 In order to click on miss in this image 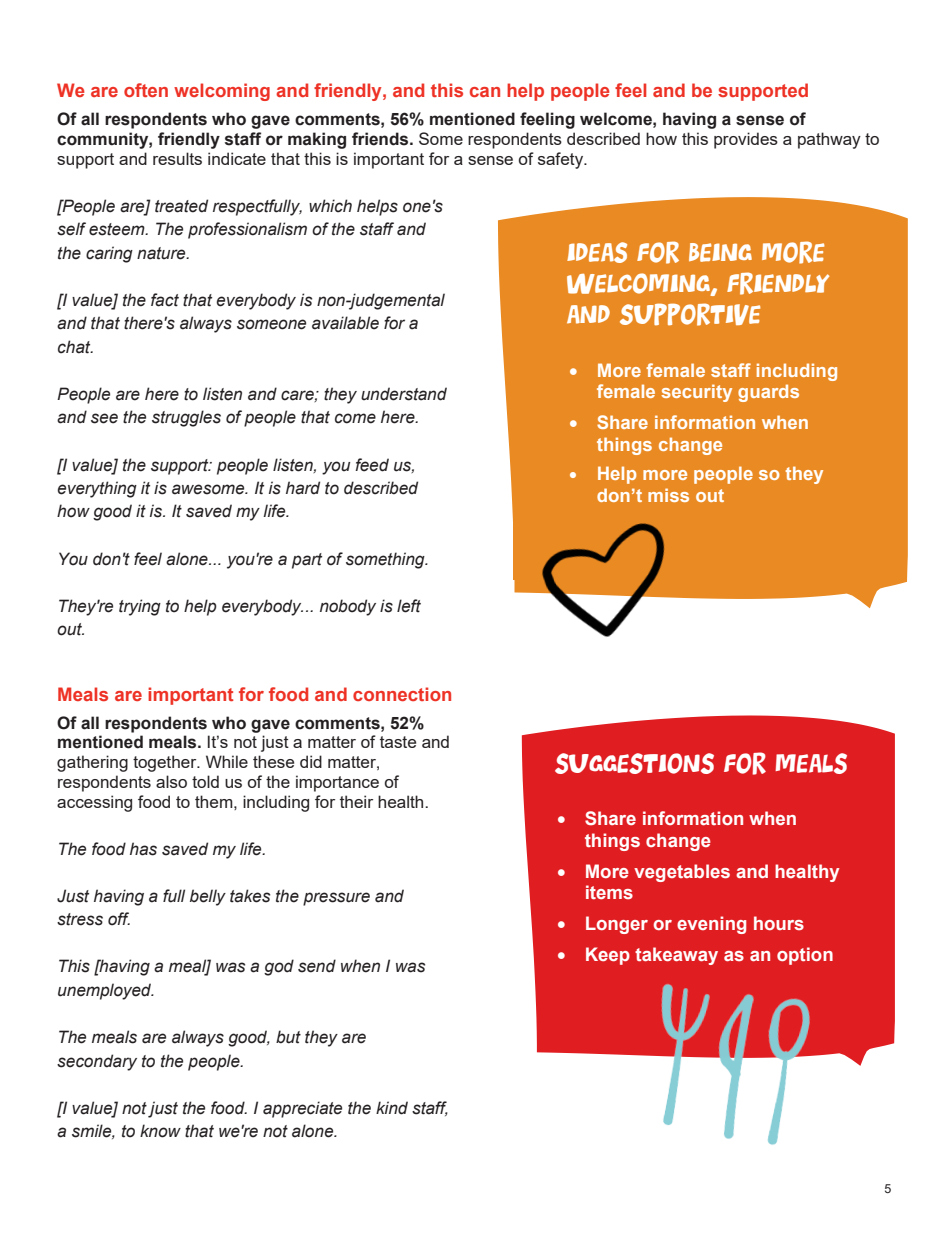, I will do `click(668, 495)`.
